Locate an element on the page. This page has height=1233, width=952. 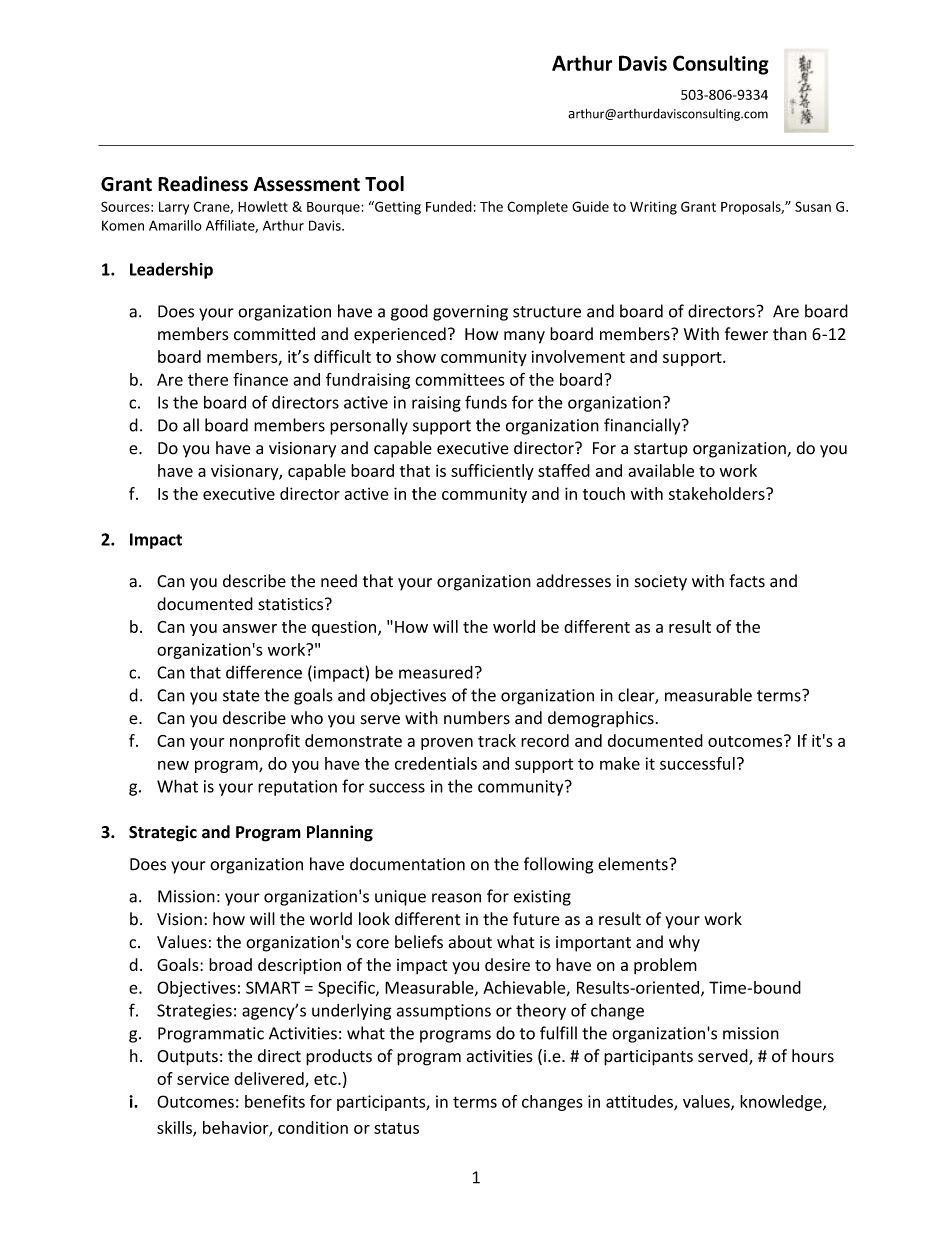
facts is located at coordinates (747, 581).
